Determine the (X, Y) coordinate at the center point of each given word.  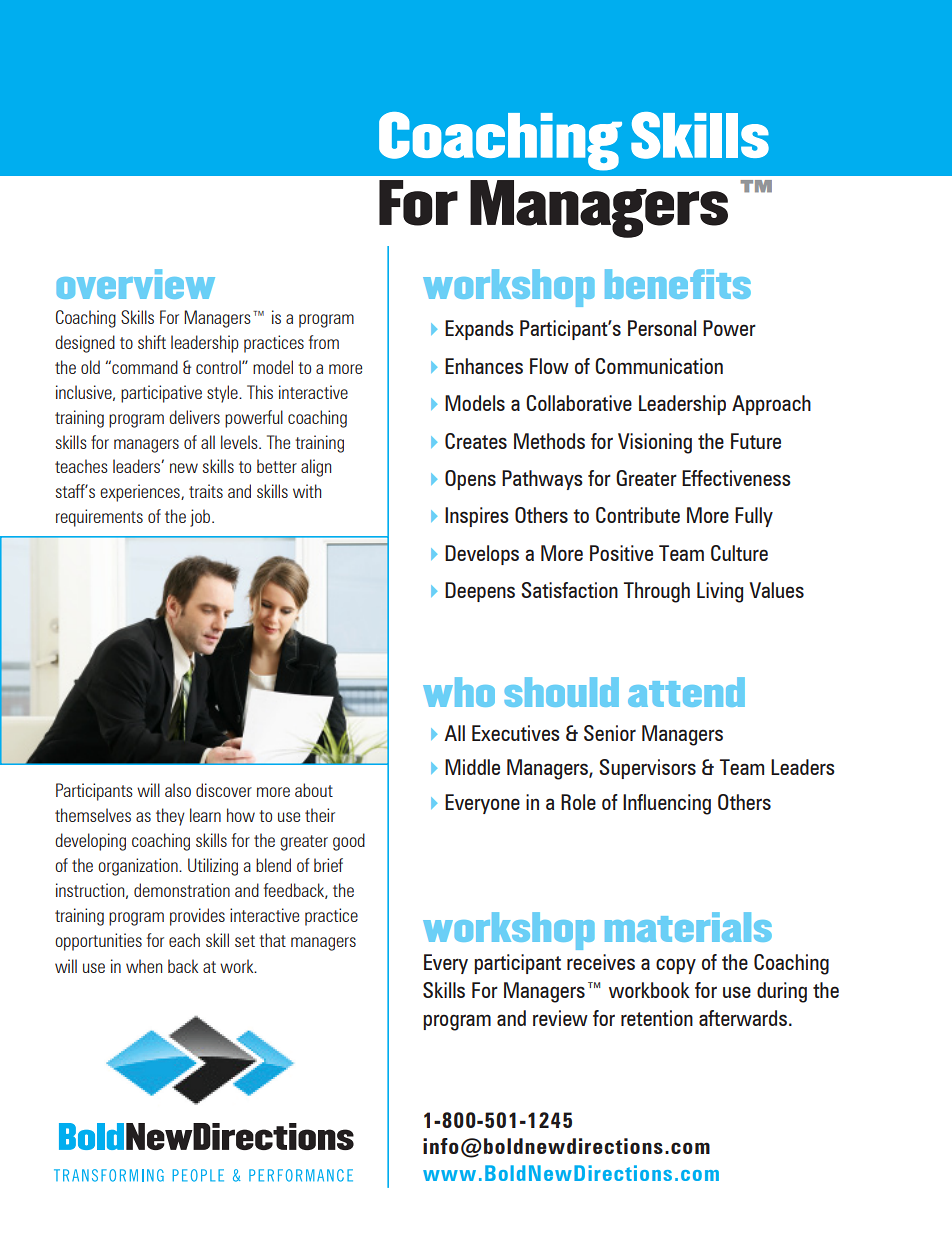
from (324, 342)
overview (136, 284)
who (459, 692)
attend (686, 692)
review (560, 1018)
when (144, 966)
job (201, 518)
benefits (678, 284)
